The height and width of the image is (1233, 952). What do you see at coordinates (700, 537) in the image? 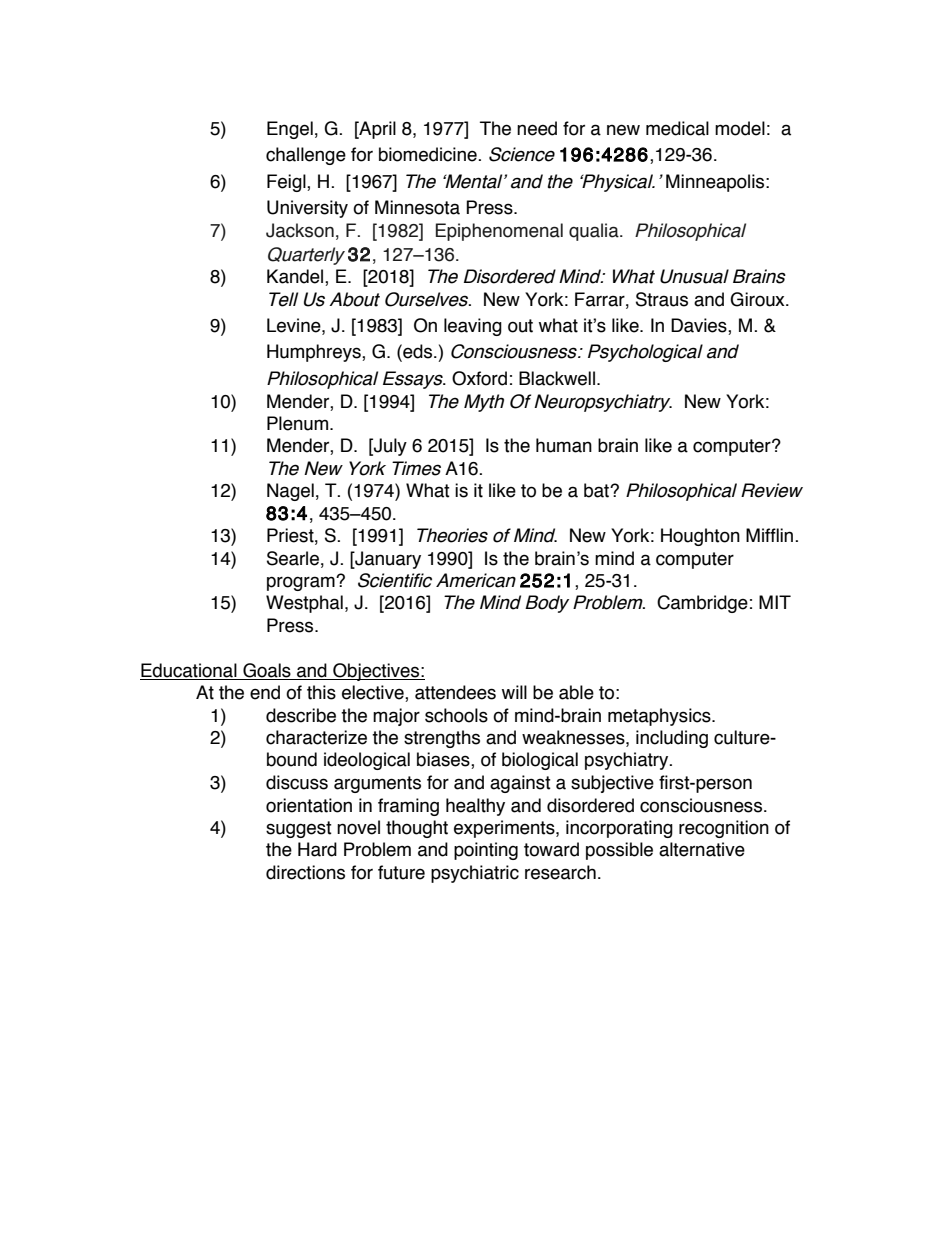
I see `Houghton` at bounding box center [700, 537].
